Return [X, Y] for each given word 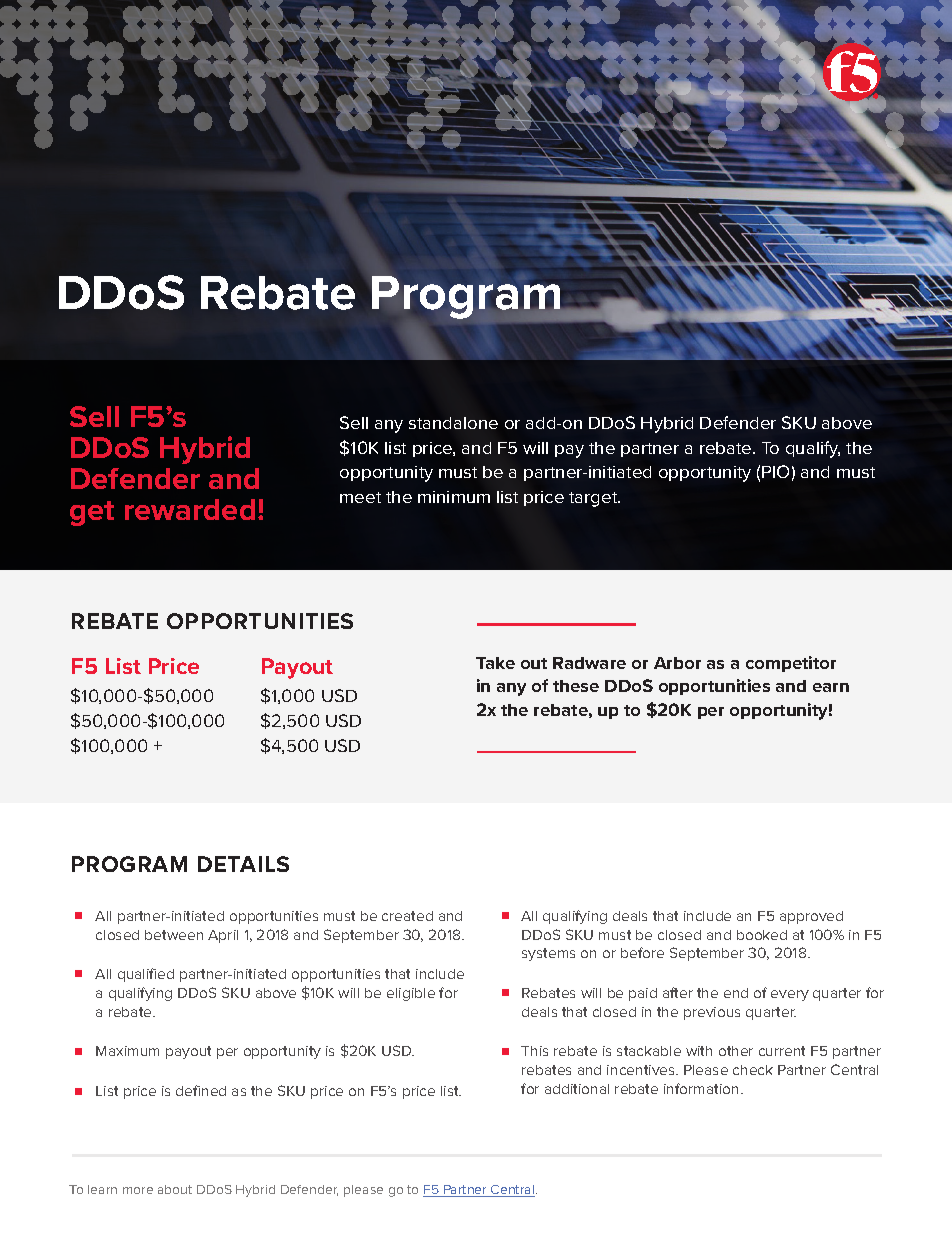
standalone [453, 423]
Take [495, 663]
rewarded [190, 509]
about [175, 1189]
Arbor [677, 663]
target [594, 499]
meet [360, 497]
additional [577, 1089]
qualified [146, 975]
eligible [411, 994]
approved [811, 917]
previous [712, 1013]
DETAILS [243, 864]
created [407, 916]
